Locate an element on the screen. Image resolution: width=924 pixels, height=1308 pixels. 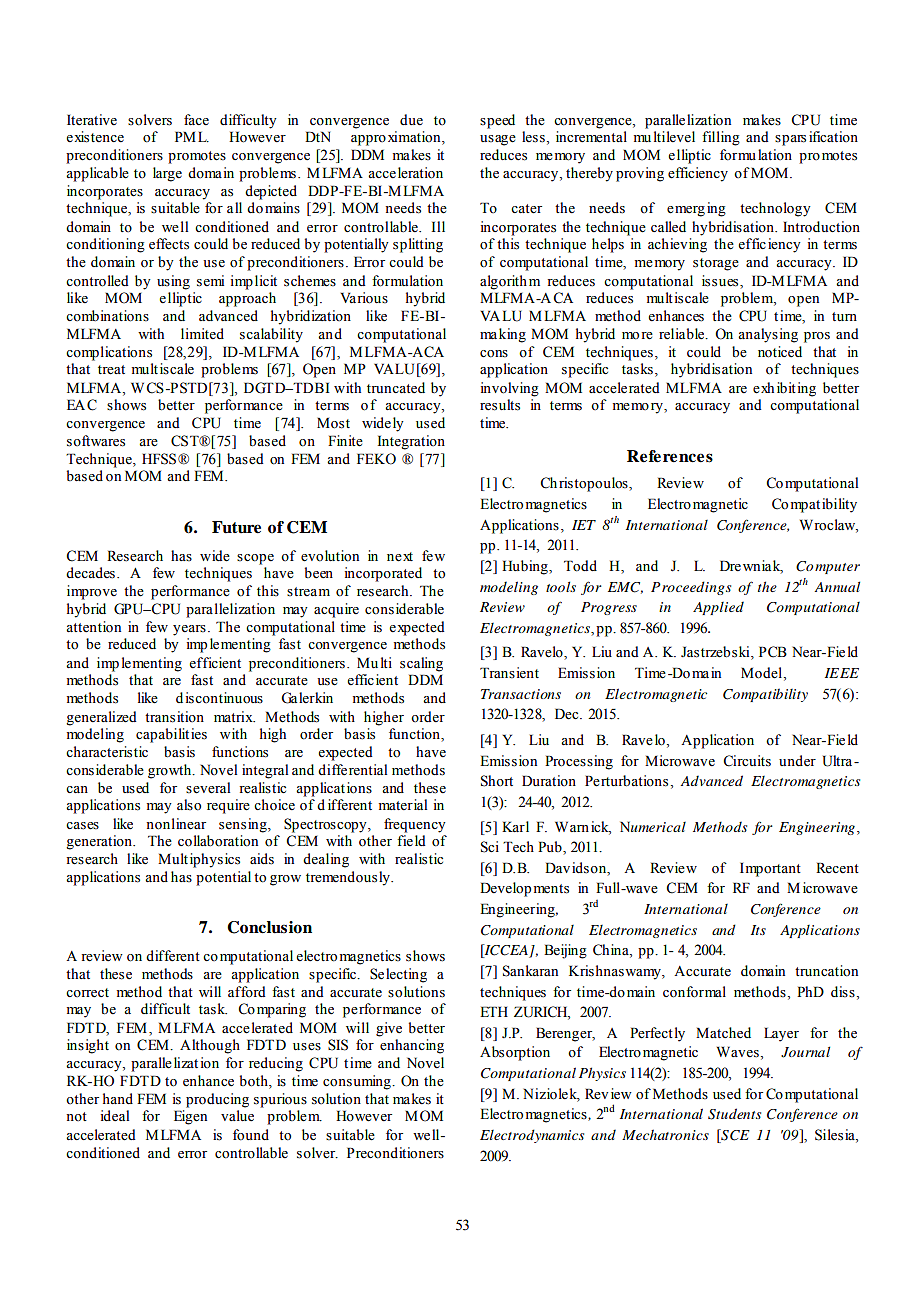
material is located at coordinates (403, 805).
